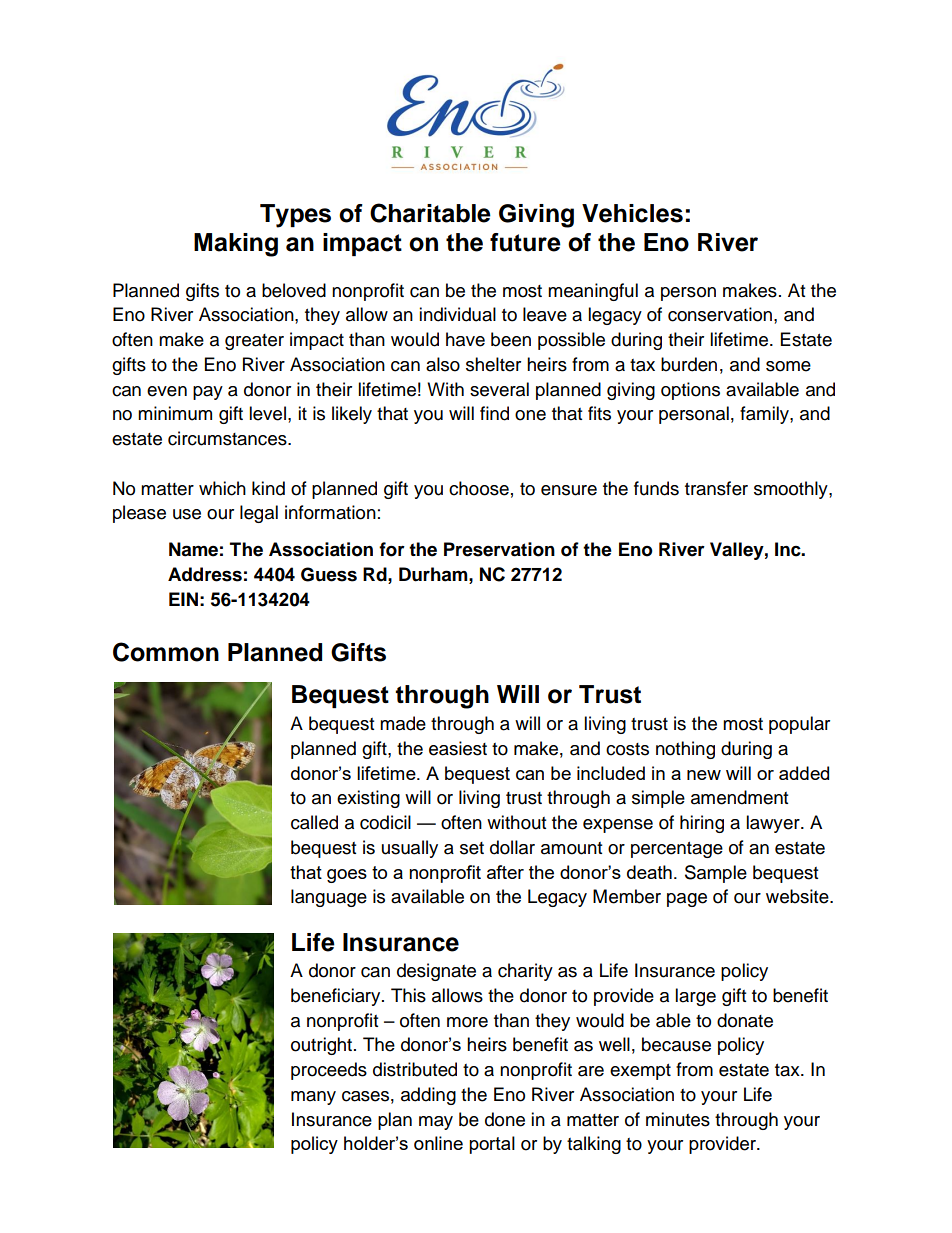 This page has height=1233, width=952. I want to click on Name, so click(193, 549).
